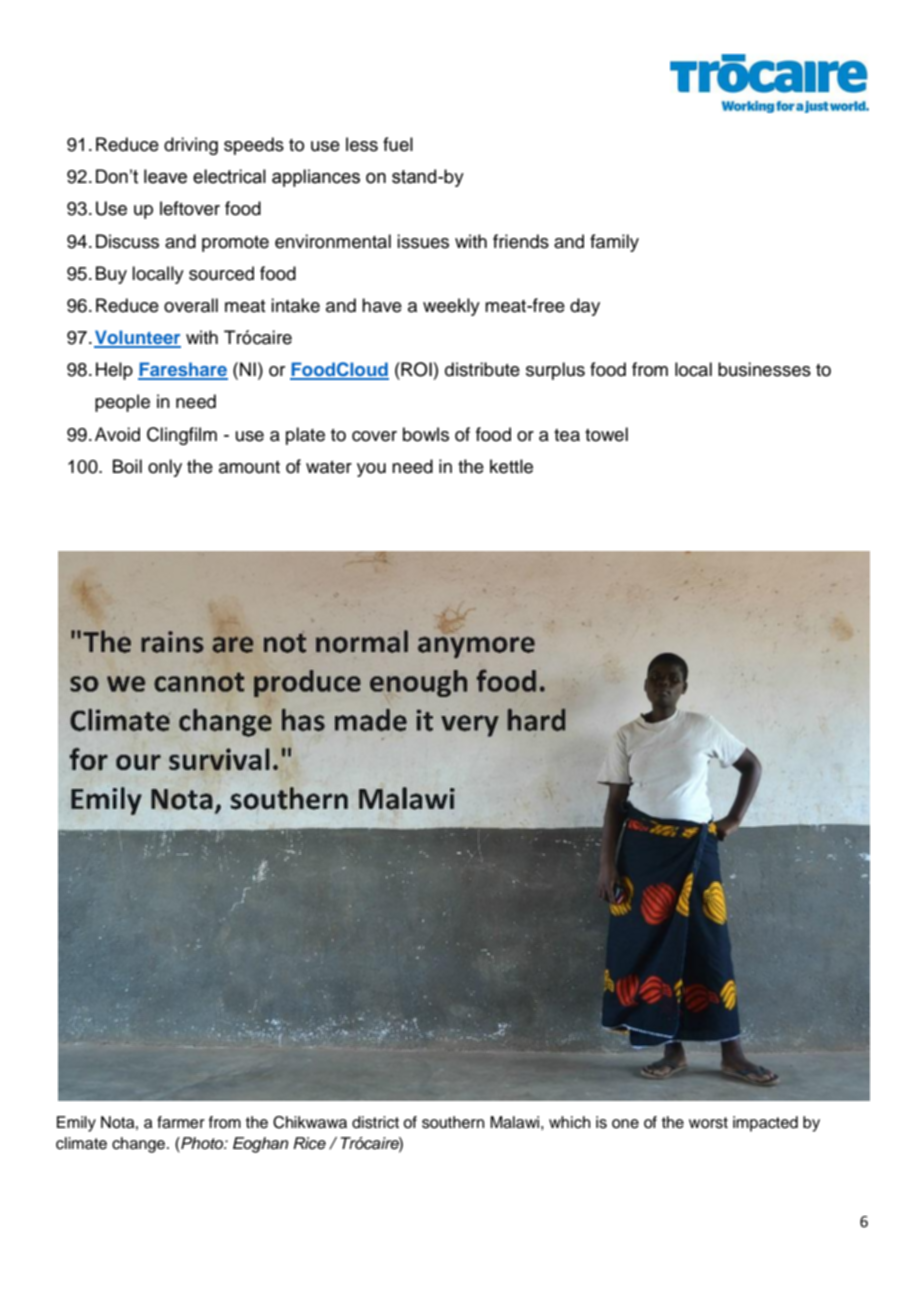  I want to click on fuel, so click(398, 144).
